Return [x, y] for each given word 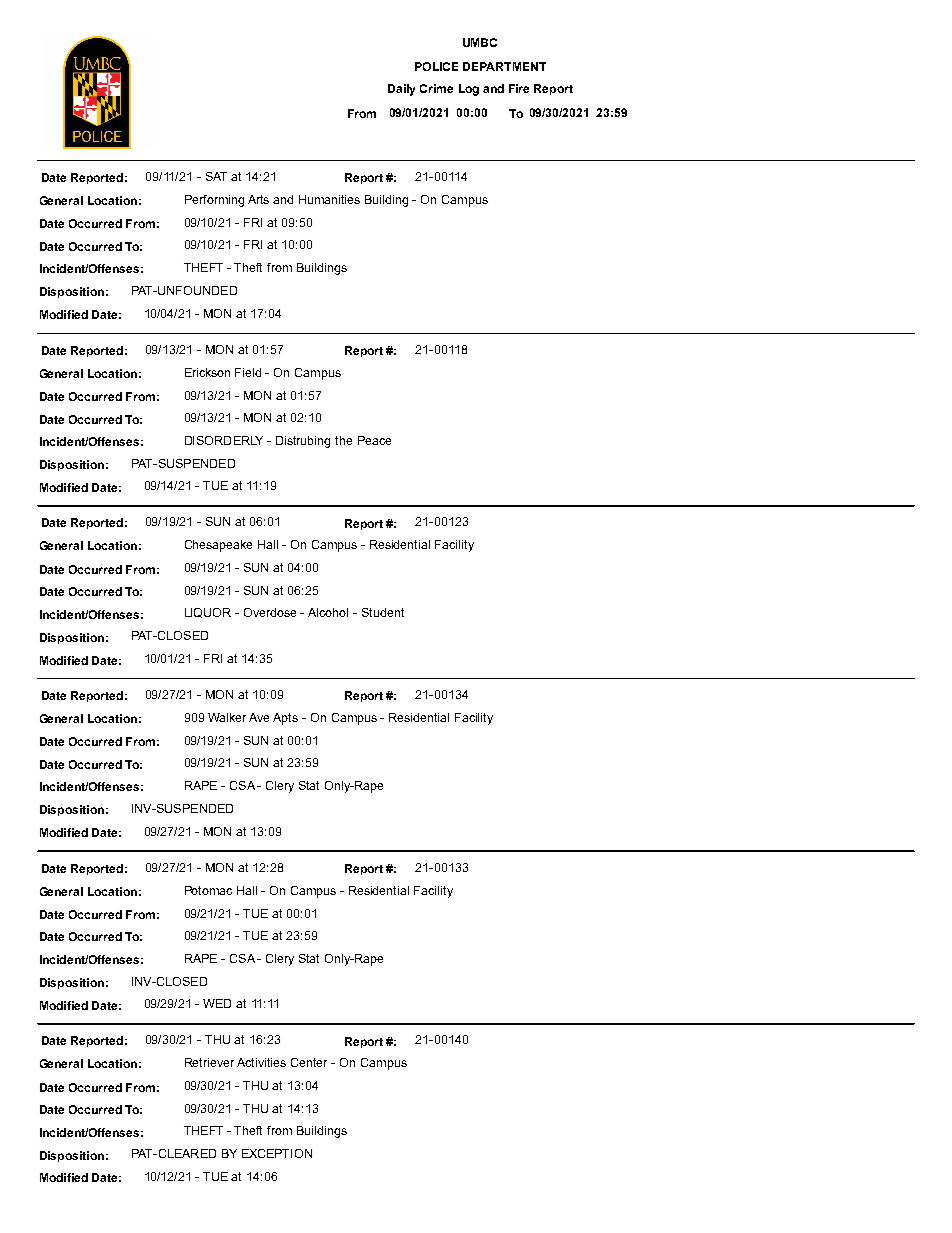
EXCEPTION [277, 1153]
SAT [216, 176]
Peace [374, 440]
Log [469, 90]
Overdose [270, 612]
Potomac [208, 890]
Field [248, 372]
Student [383, 612]
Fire [519, 88]
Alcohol [328, 612]
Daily [401, 90]
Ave [259, 717]
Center [309, 1062]
